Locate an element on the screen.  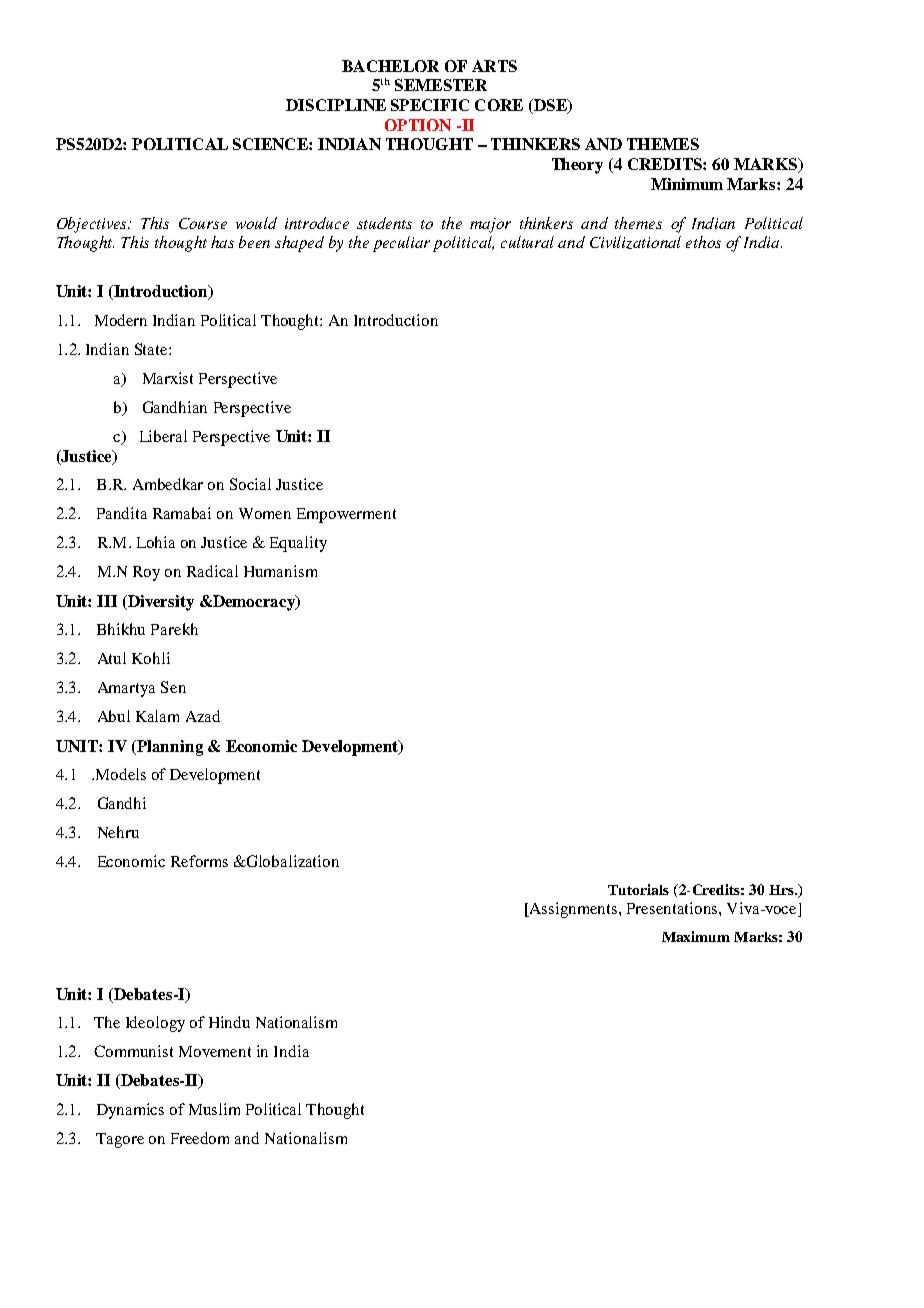
Globalization is located at coordinates (291, 861).
